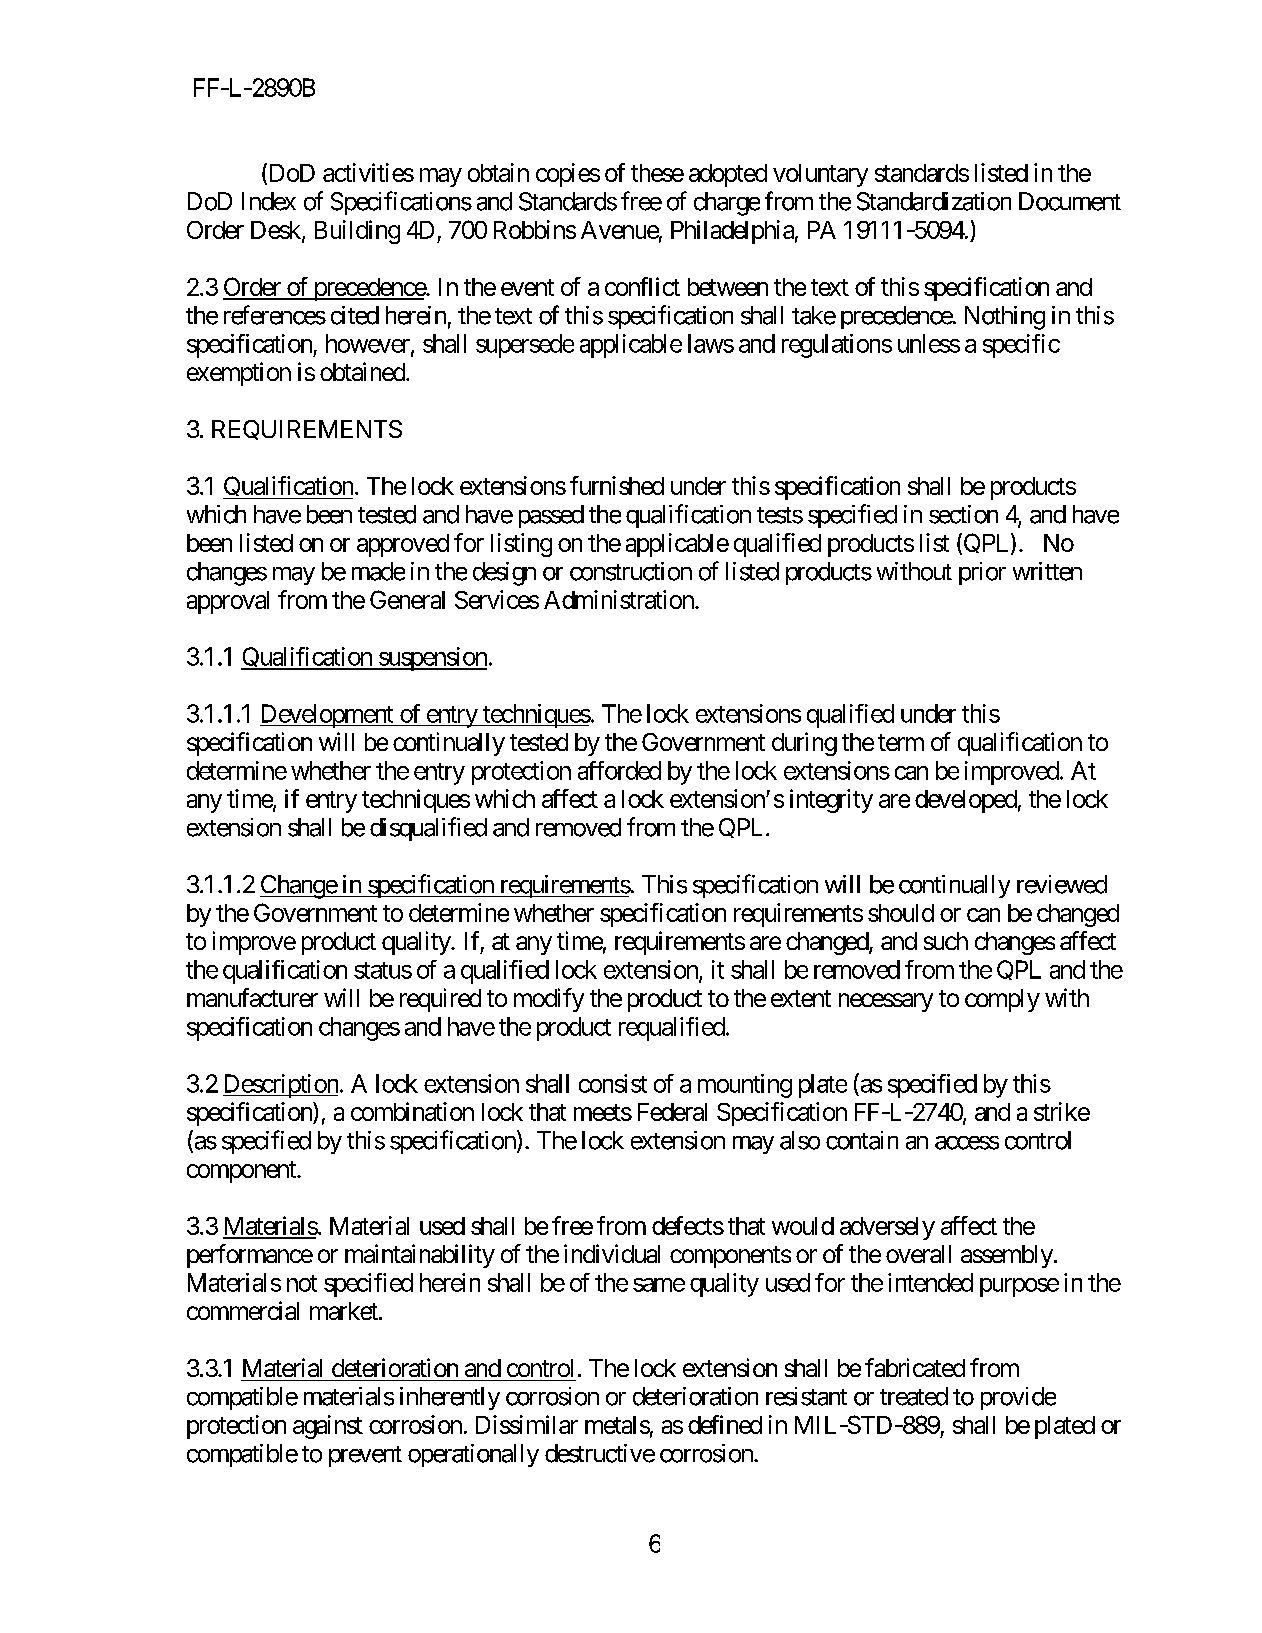 The image size is (1262, 1633). What do you see at coordinates (407, 599) in the screenshot?
I see `General` at bounding box center [407, 599].
